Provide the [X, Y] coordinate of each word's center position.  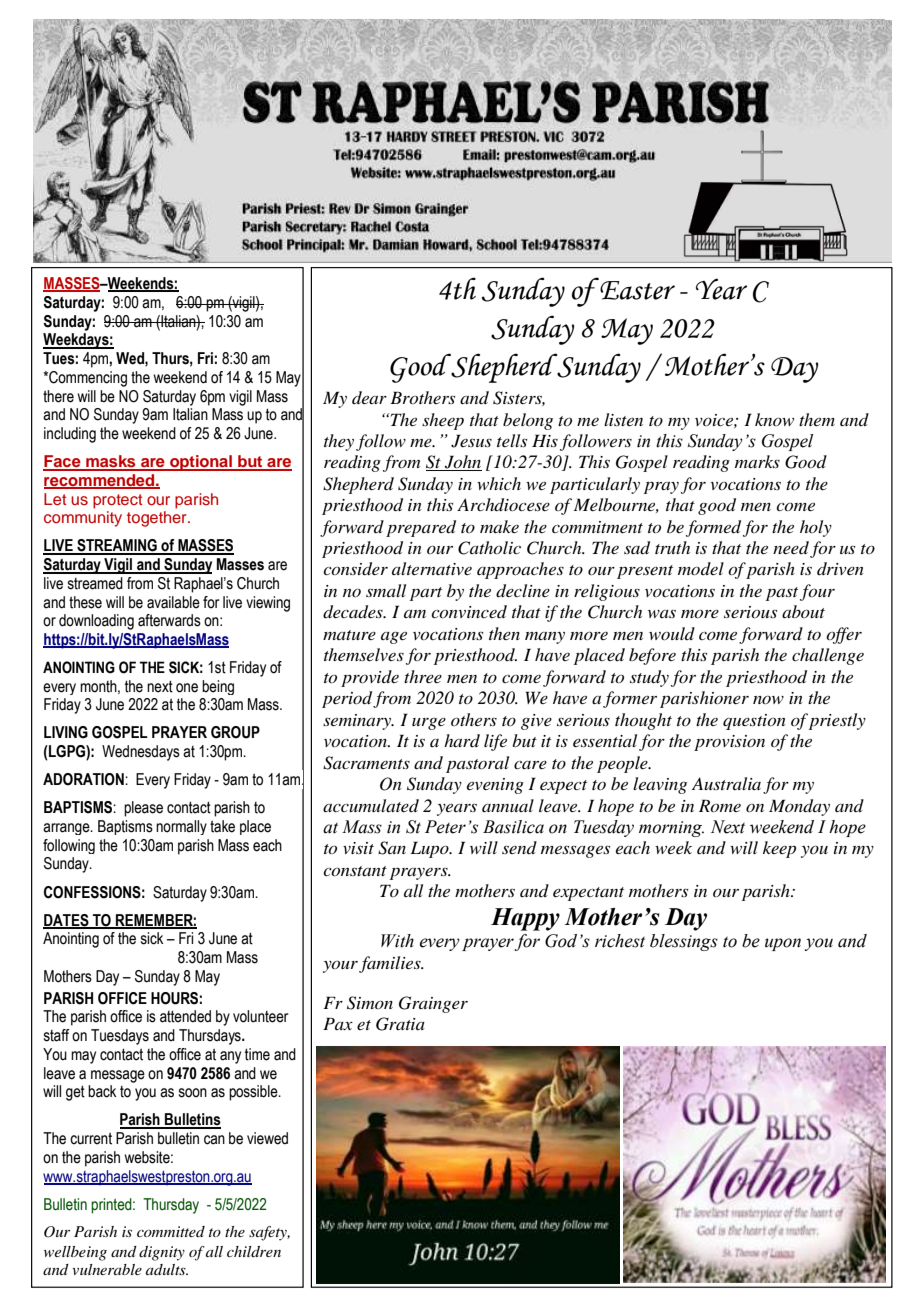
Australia [726, 783]
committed [171, 1231]
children [254, 1251]
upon [783, 944]
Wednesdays [141, 753]
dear [369, 397]
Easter [636, 289]
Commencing [87, 379]
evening [495, 786]
